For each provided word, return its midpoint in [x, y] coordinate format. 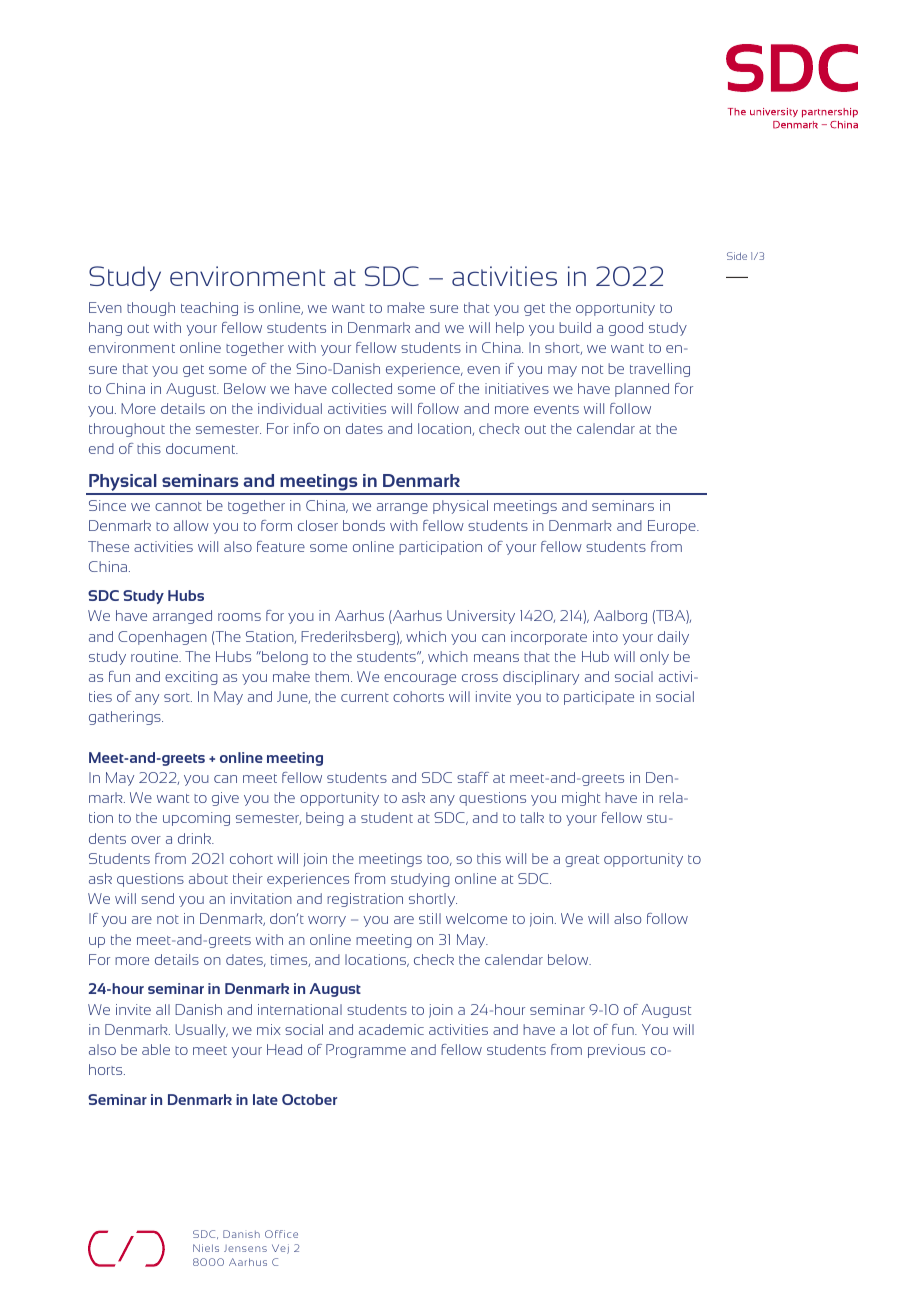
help [510, 329]
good [626, 329]
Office [281, 1234]
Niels [206, 1248]
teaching [209, 309]
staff [473, 777]
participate [599, 698]
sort [178, 697]
